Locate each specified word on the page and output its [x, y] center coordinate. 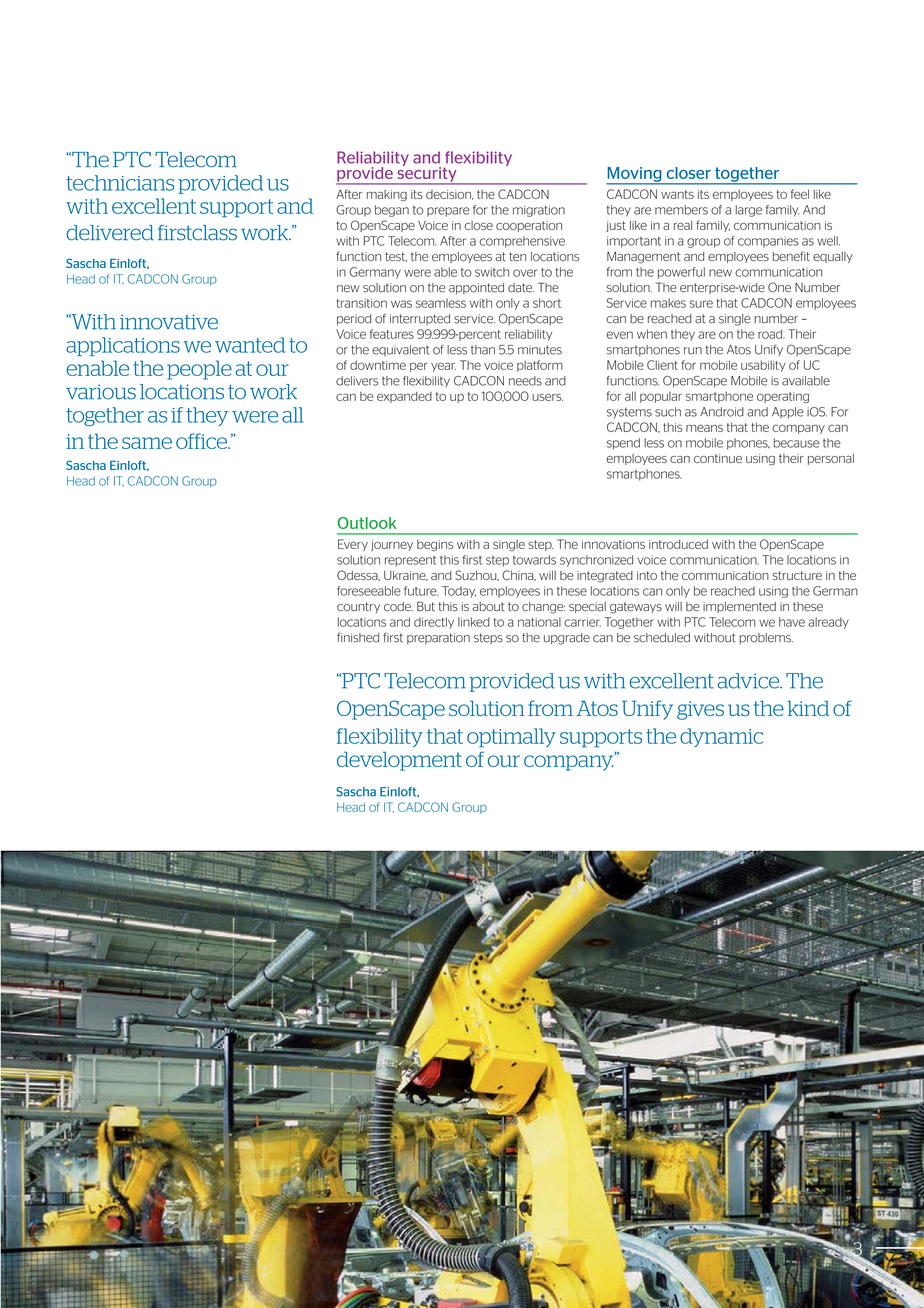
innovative [169, 322]
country [358, 607]
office [202, 441]
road [771, 334]
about [488, 606]
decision [449, 195]
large [749, 211]
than [483, 350]
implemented [739, 607]
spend [623, 444]
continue [718, 458]
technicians [120, 183]
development [399, 761]
